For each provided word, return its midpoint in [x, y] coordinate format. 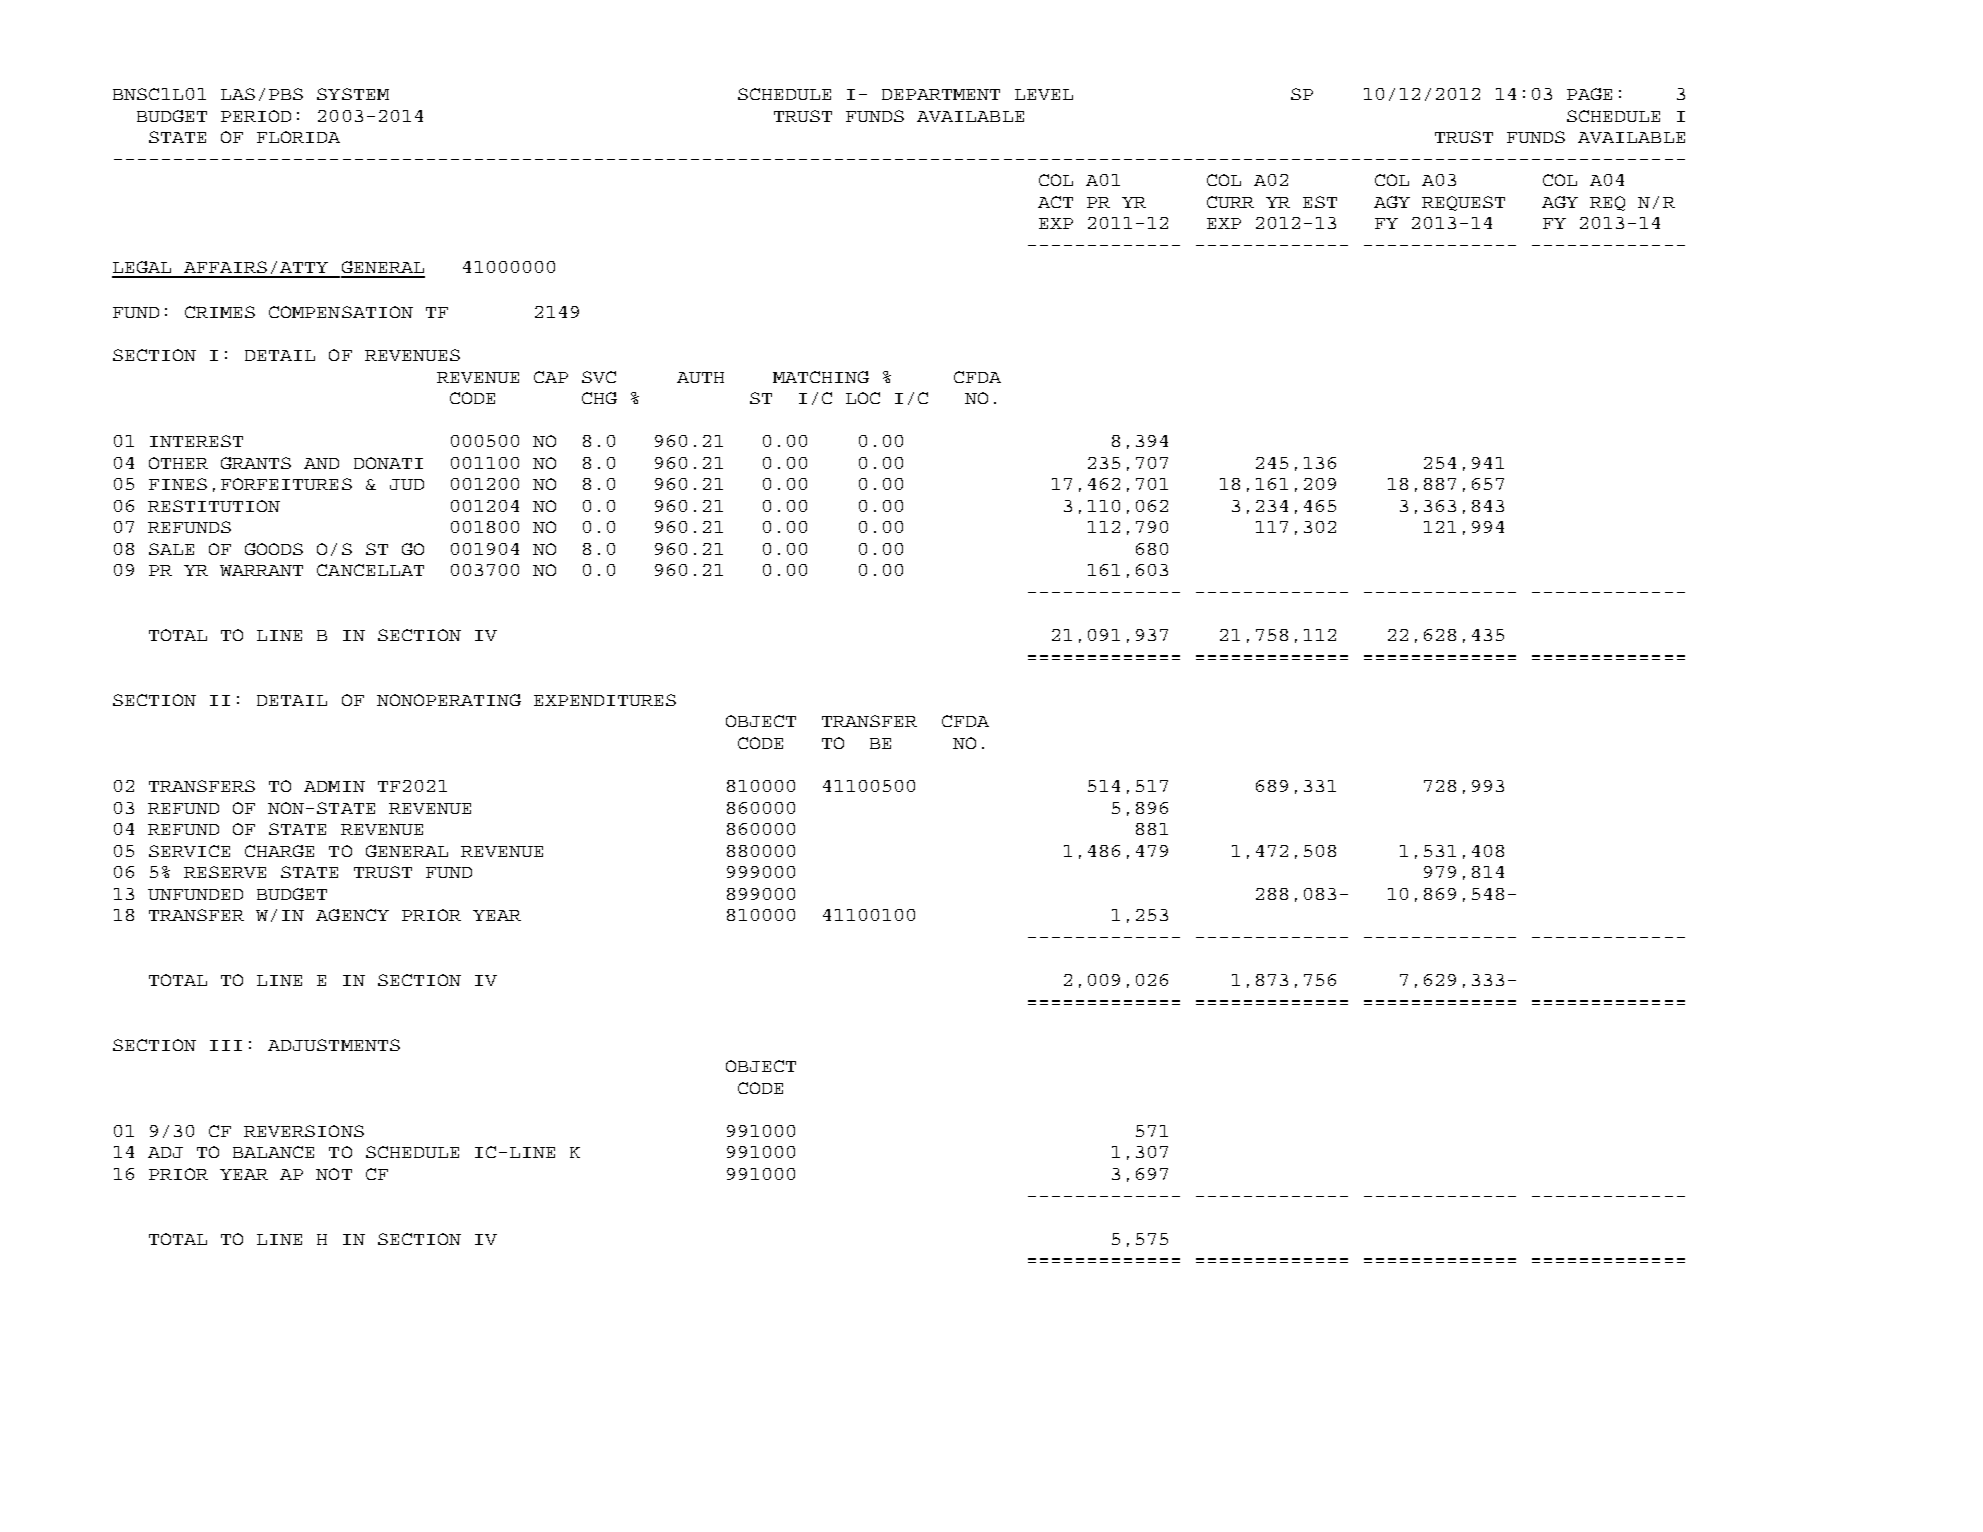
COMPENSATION [341, 312]
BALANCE [273, 1152]
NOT [334, 1174]
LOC [863, 398]
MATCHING [821, 377]
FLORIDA [298, 137]
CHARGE [279, 851]
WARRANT [261, 570]
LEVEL [1044, 94]
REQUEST [1463, 203]
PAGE [1589, 94]
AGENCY [352, 915]
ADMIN [334, 786]
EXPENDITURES [605, 700]
